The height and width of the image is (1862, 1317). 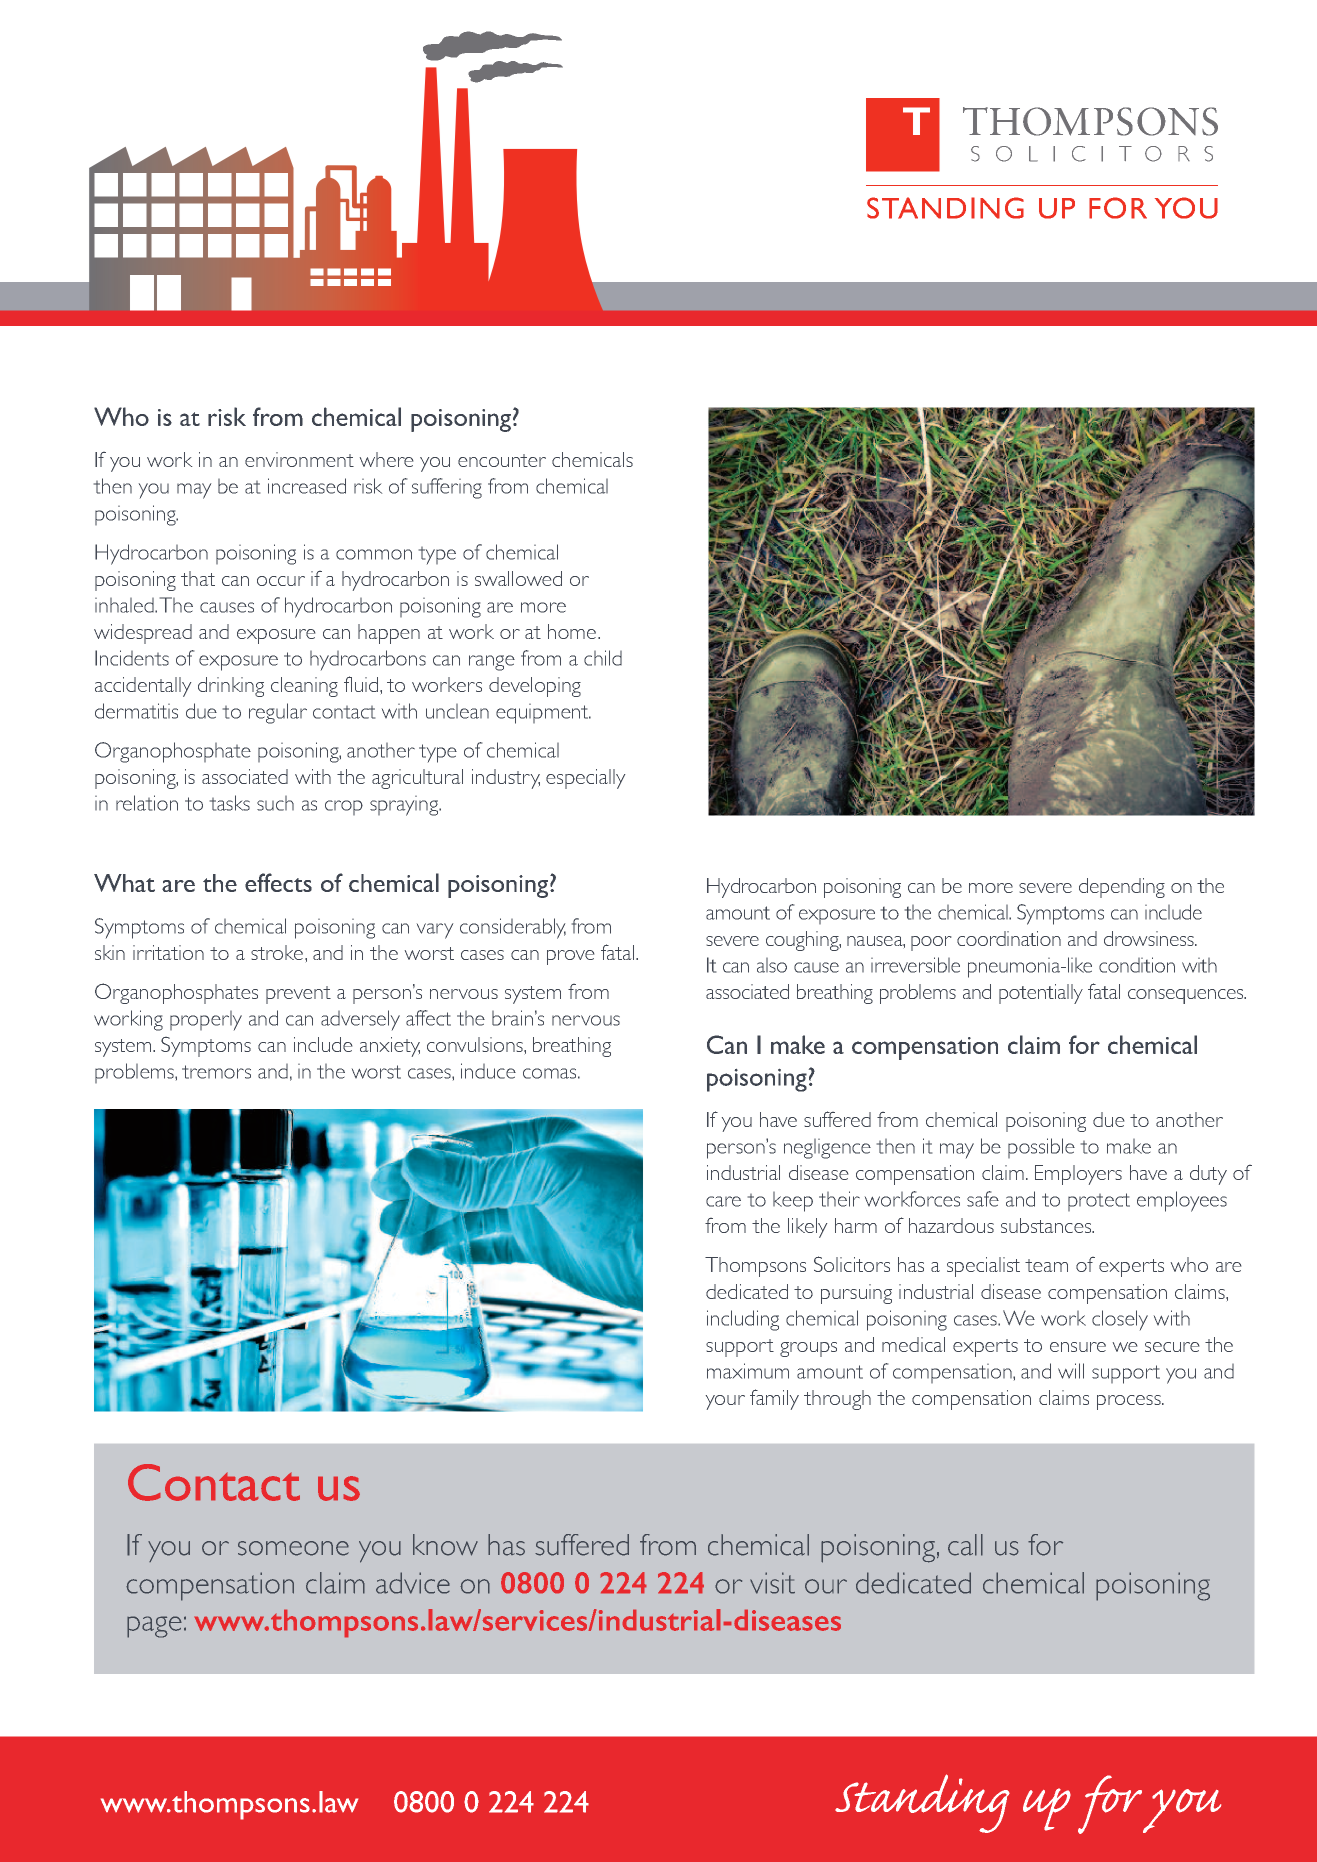 I want to click on Standing, so click(x=922, y=1803).
